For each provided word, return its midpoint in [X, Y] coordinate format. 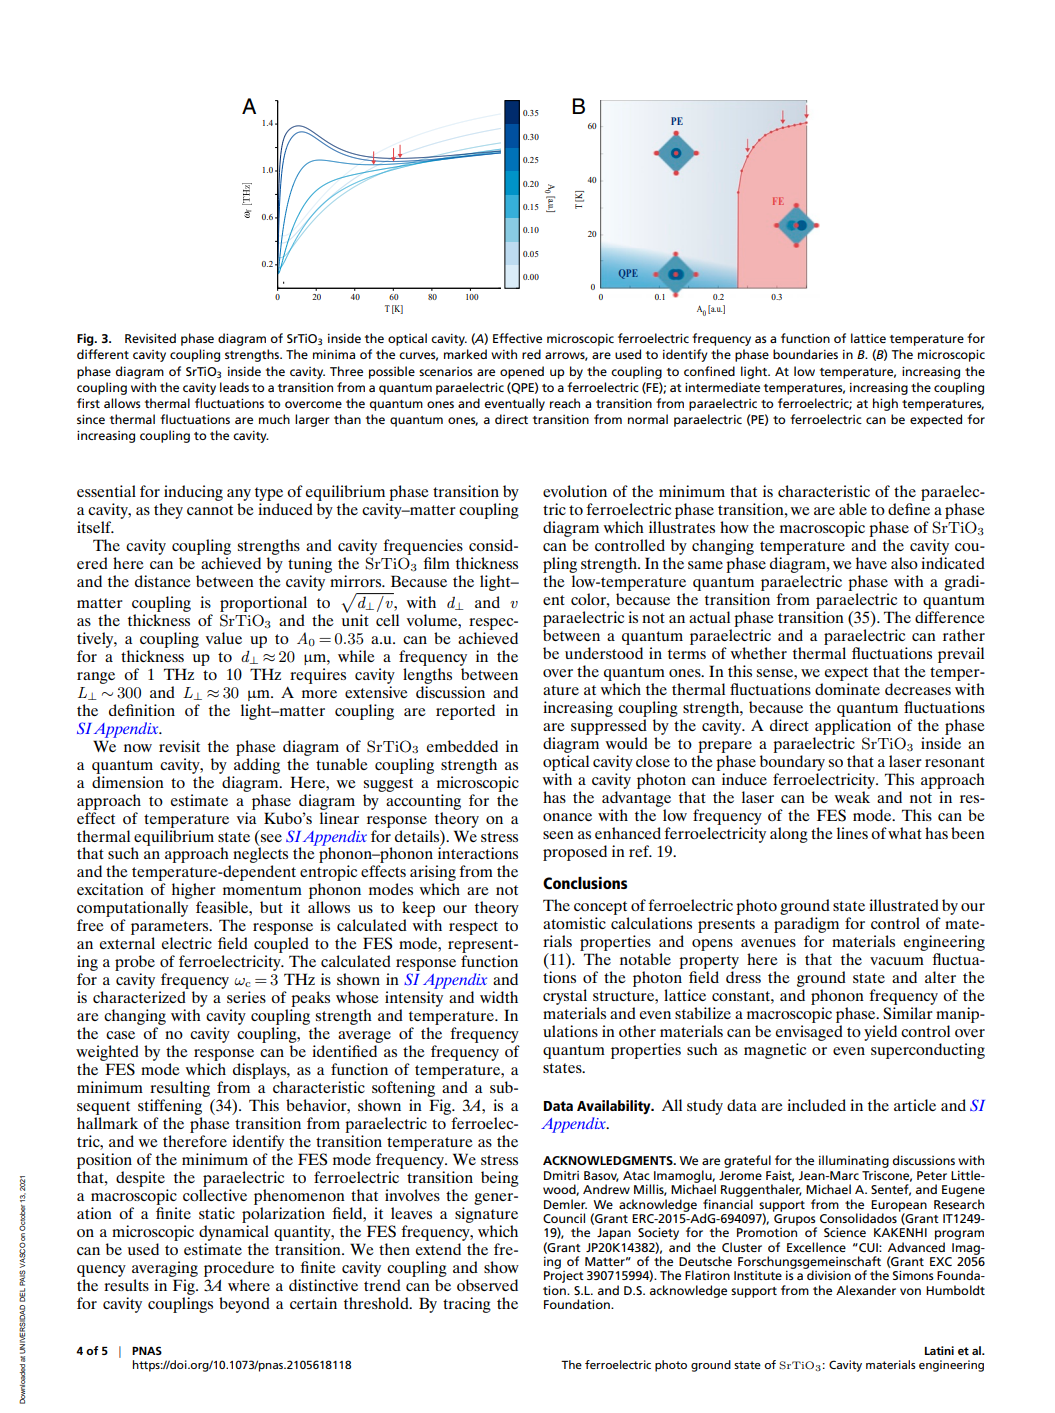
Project [564, 1277]
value [224, 638]
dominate [847, 689]
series [246, 997]
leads [234, 387]
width [499, 997]
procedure [239, 1269]
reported [465, 712]
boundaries [805, 354]
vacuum [897, 961]
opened [522, 372]
